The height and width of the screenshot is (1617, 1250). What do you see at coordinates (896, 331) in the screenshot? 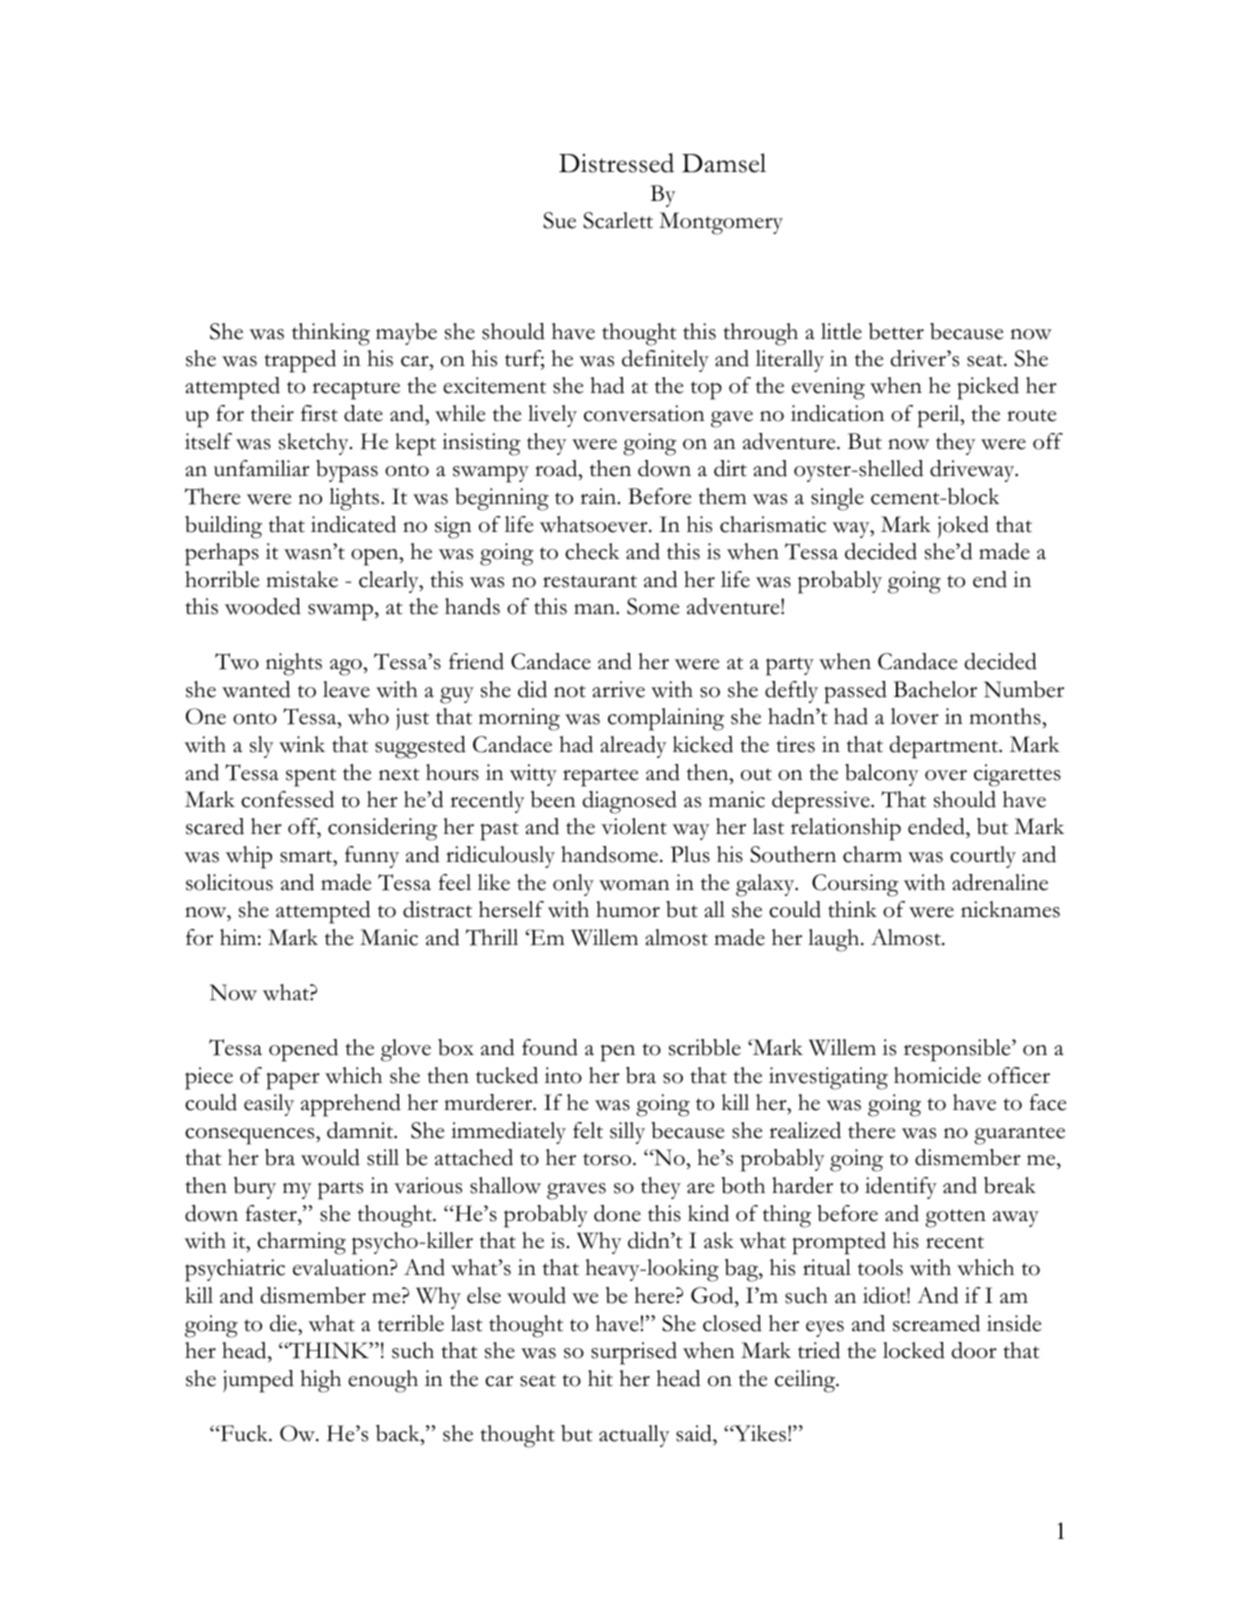
I see `better` at bounding box center [896, 331].
